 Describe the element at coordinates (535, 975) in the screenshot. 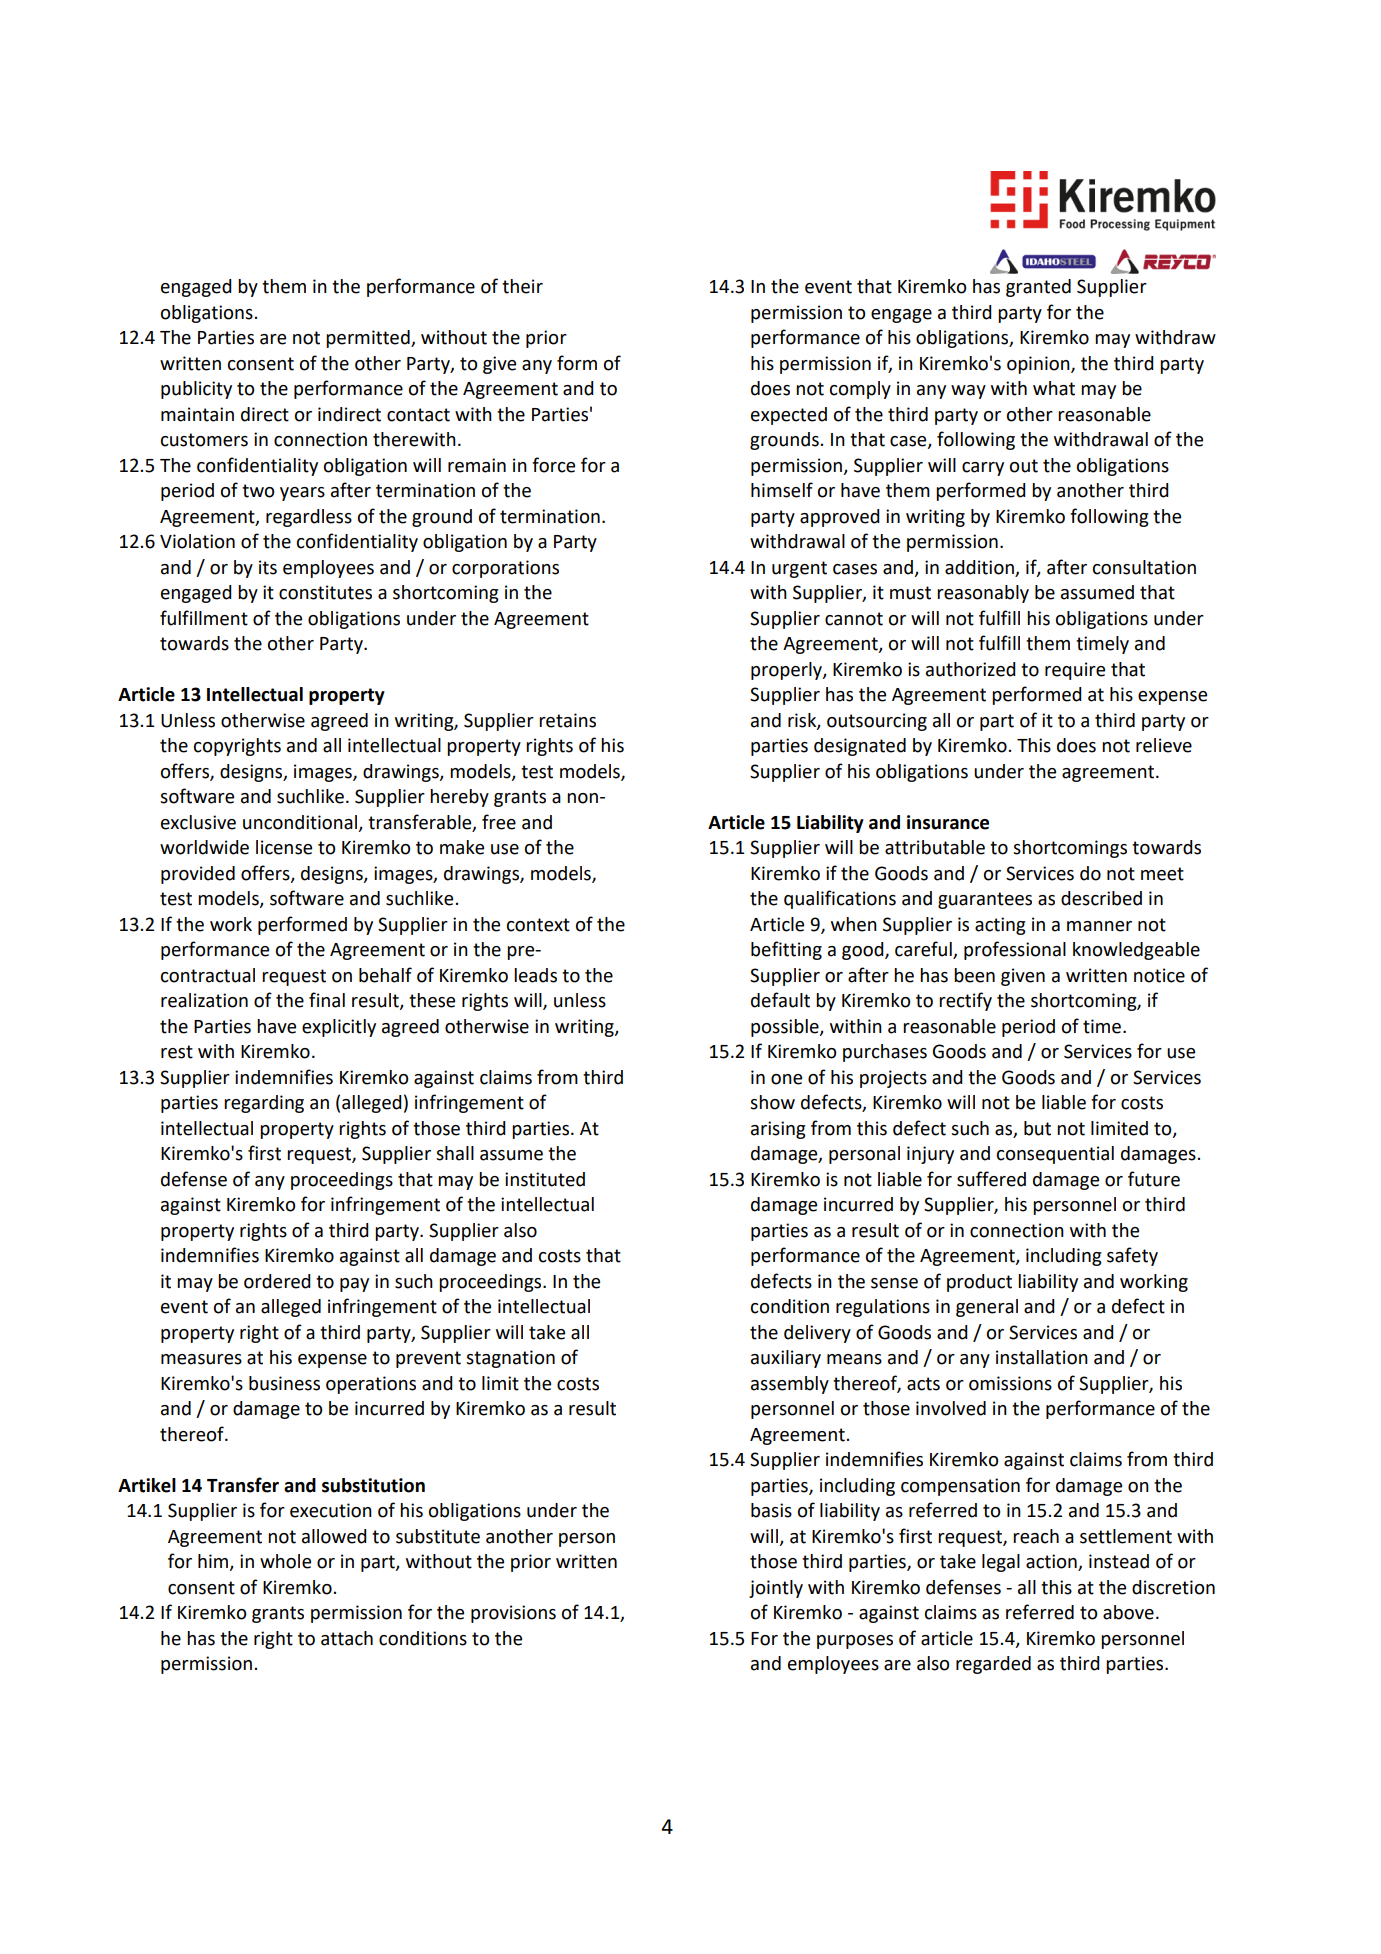

I see `leads` at that location.
